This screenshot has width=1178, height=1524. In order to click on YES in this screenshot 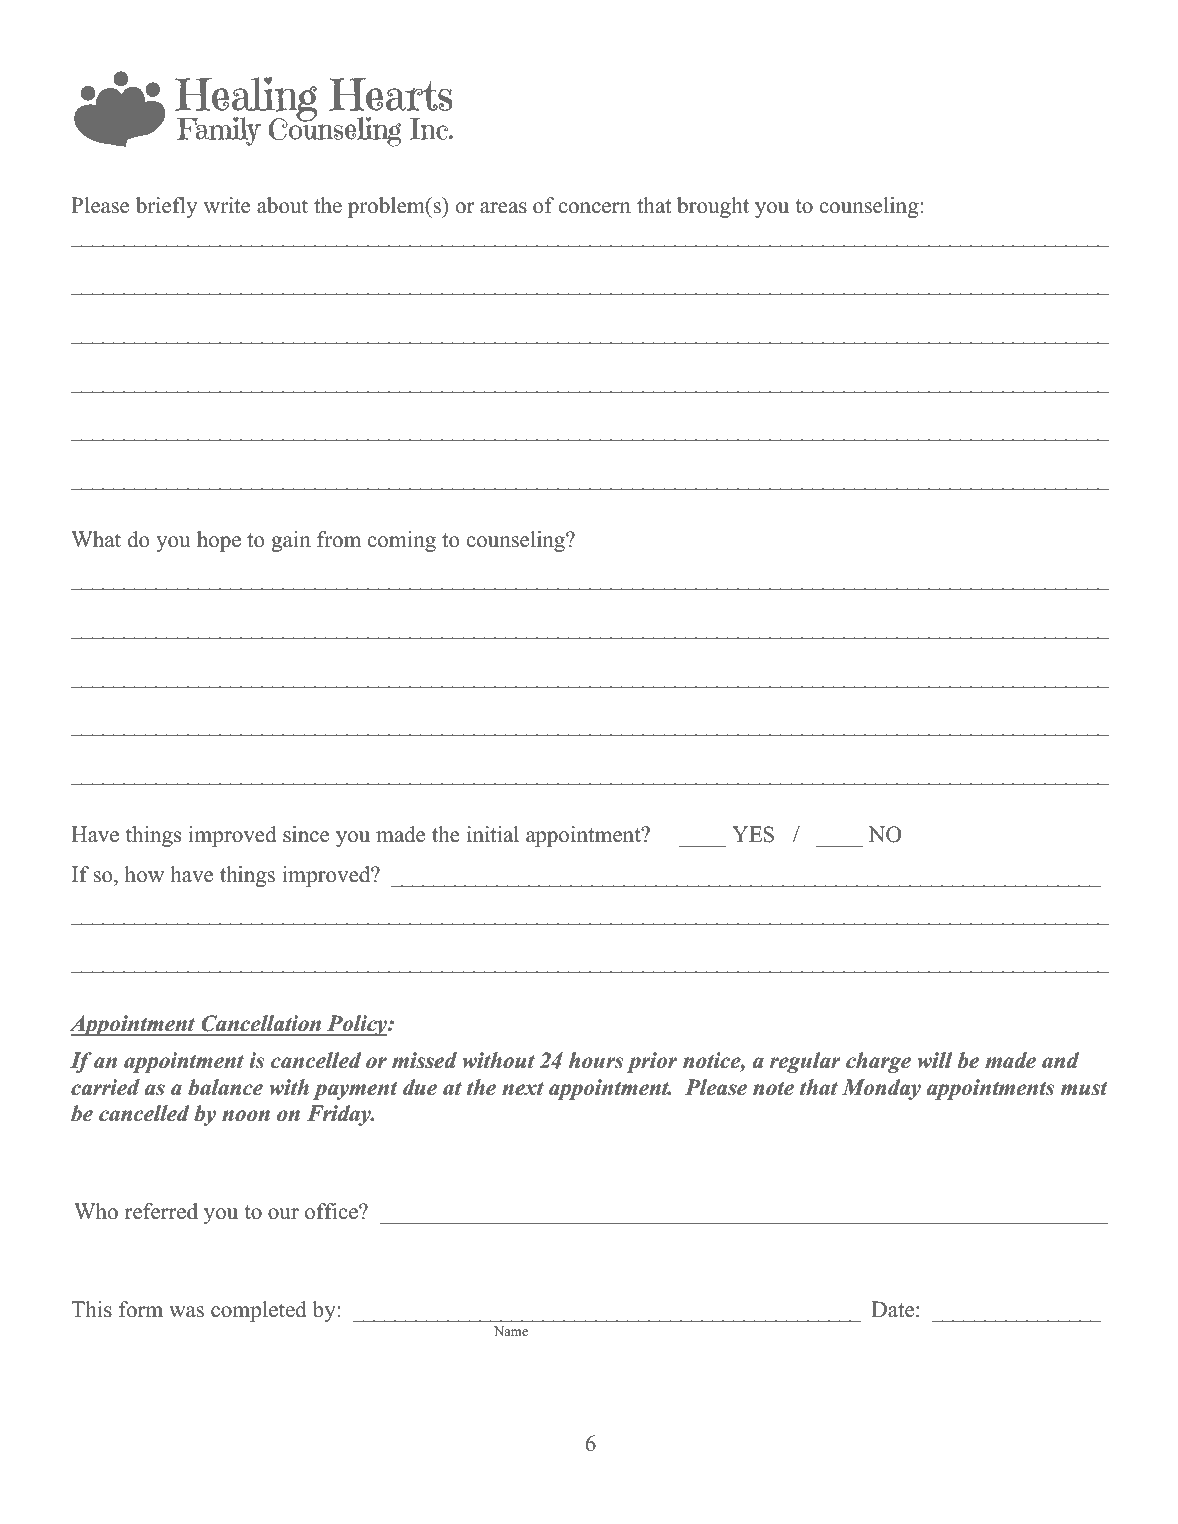, I will do `click(753, 834)`.
